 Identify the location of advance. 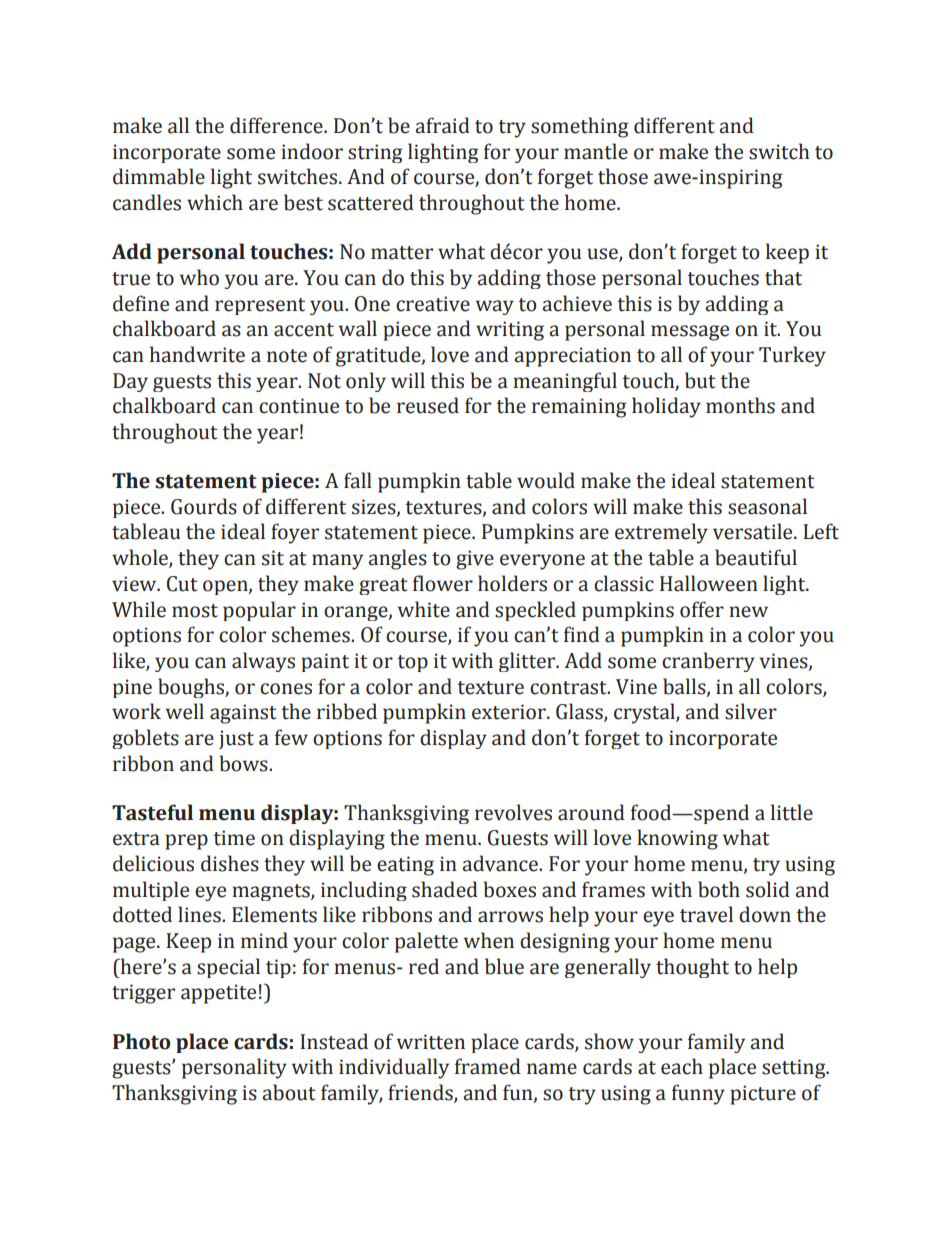
(501, 863).
